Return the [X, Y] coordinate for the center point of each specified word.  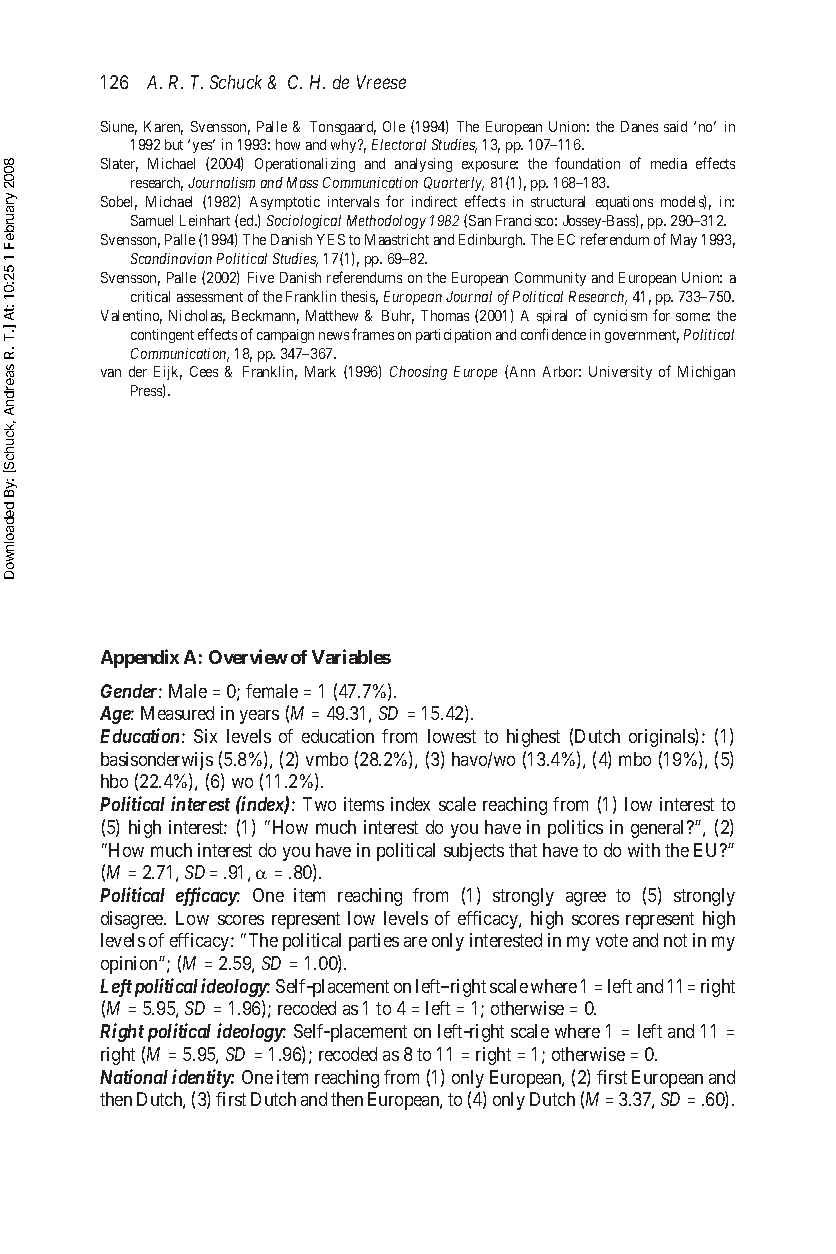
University [620, 373]
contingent [162, 336]
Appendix [140, 658]
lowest [452, 736]
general [659, 829]
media [669, 163]
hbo [114, 781]
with [644, 850]
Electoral [399, 144]
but [174, 144]
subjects [474, 852]
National [134, 1076]
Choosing [418, 373]
